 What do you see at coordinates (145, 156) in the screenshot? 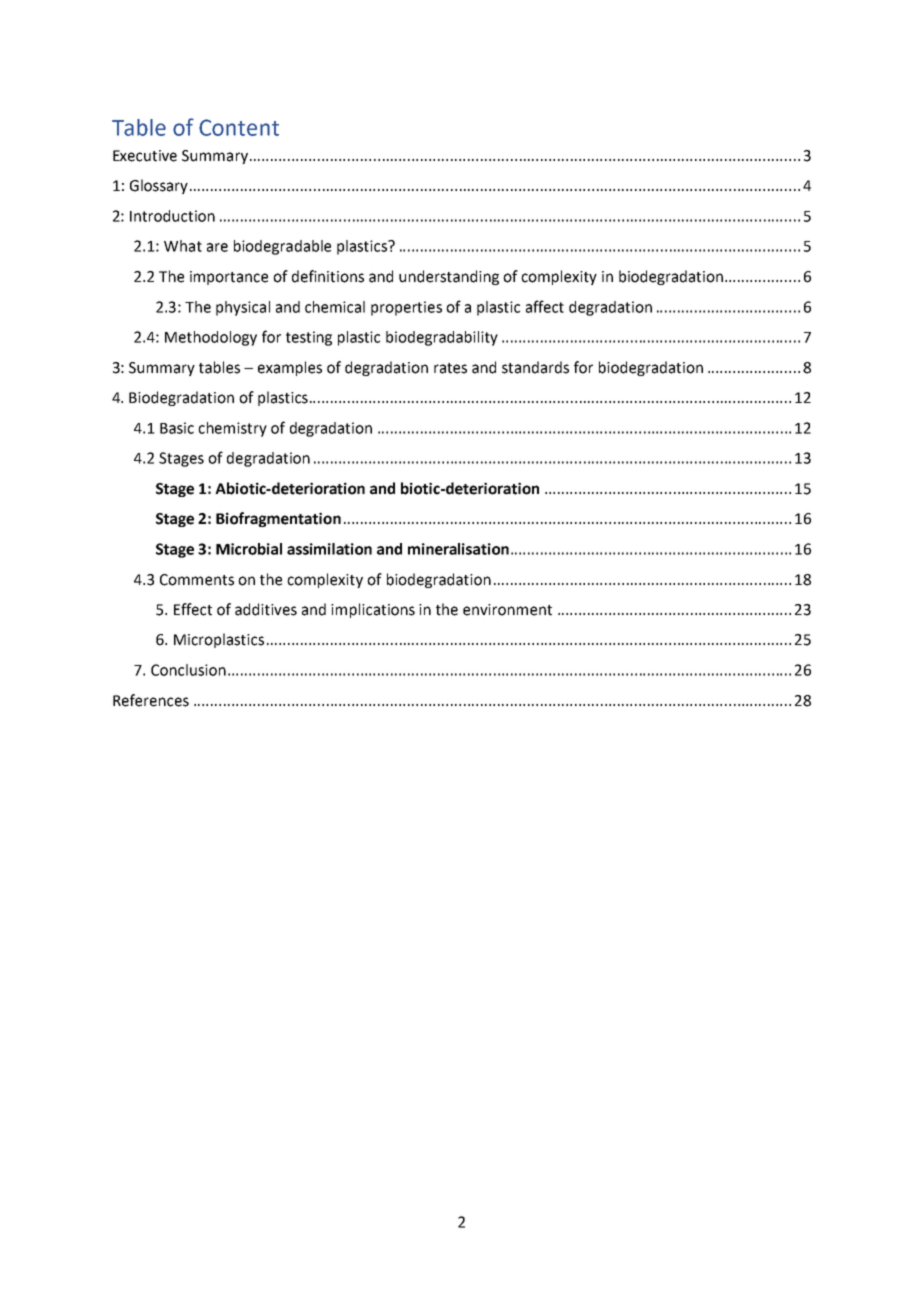
I see `Executive` at bounding box center [145, 156].
